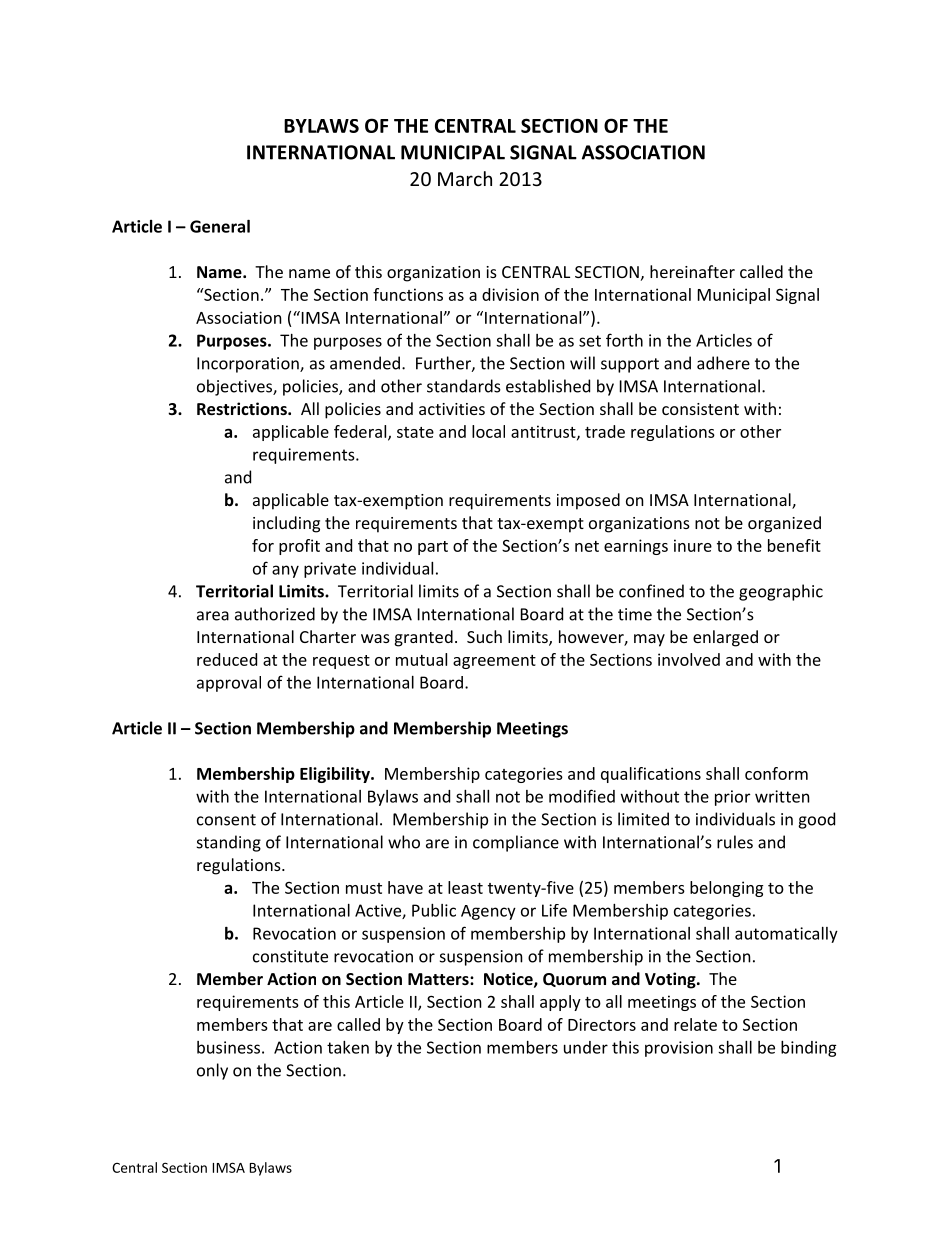  I want to click on organized, so click(784, 524).
